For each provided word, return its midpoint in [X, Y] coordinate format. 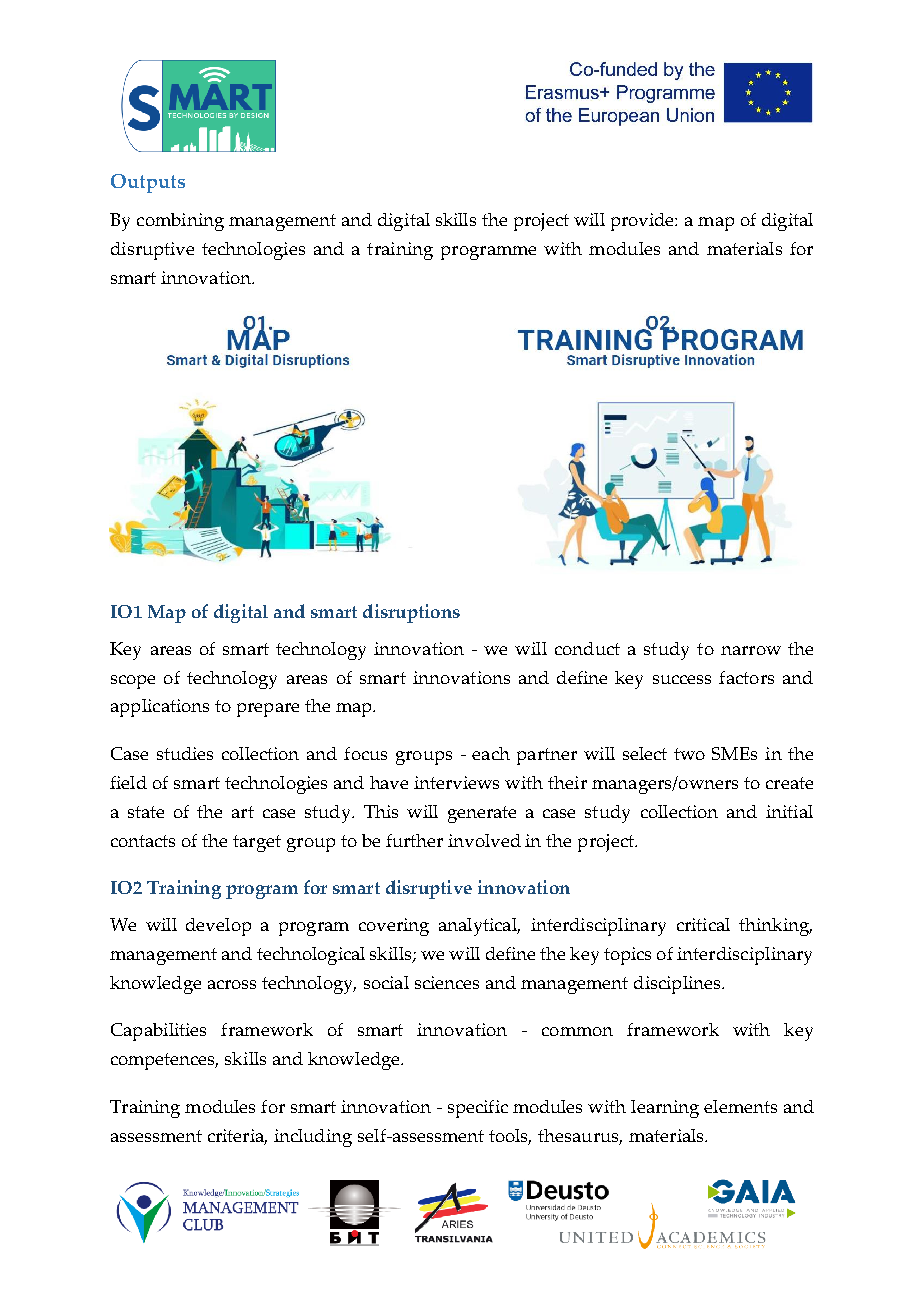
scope [133, 682]
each [491, 753]
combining [180, 222]
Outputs [148, 183]
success [682, 679]
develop [218, 927]
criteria [237, 1137]
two [689, 754]
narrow [751, 650]
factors [746, 677]
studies [185, 753]
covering [394, 927]
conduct [587, 648]
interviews [456, 782]
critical [703, 924]
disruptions [411, 613]
